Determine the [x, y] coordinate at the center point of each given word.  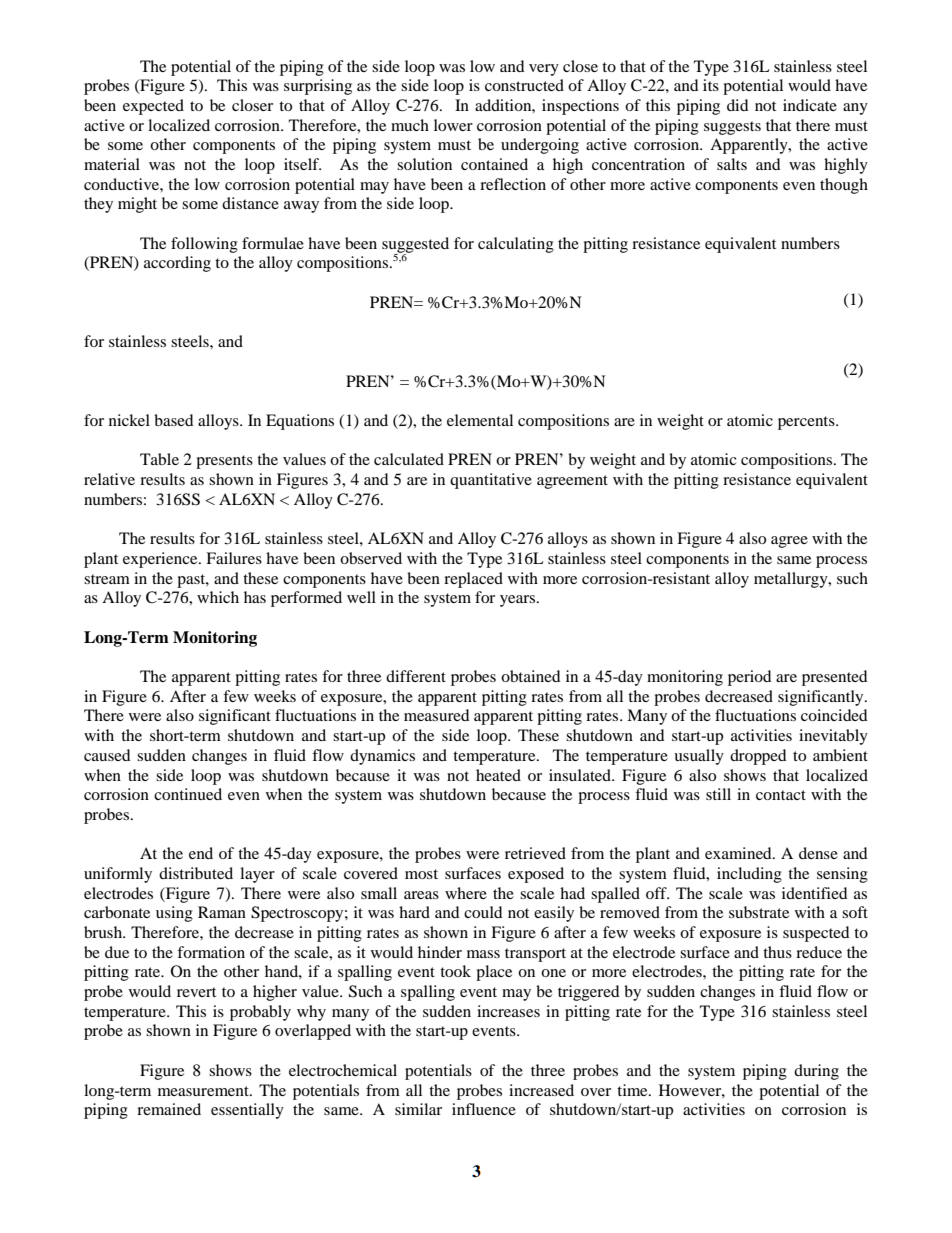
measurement [204, 1091]
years [519, 601]
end [201, 853]
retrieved [535, 853]
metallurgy [792, 580]
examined [739, 853]
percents [807, 423]
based [174, 420]
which [218, 597]
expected [153, 107]
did [738, 105]
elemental [480, 420]
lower [453, 125]
